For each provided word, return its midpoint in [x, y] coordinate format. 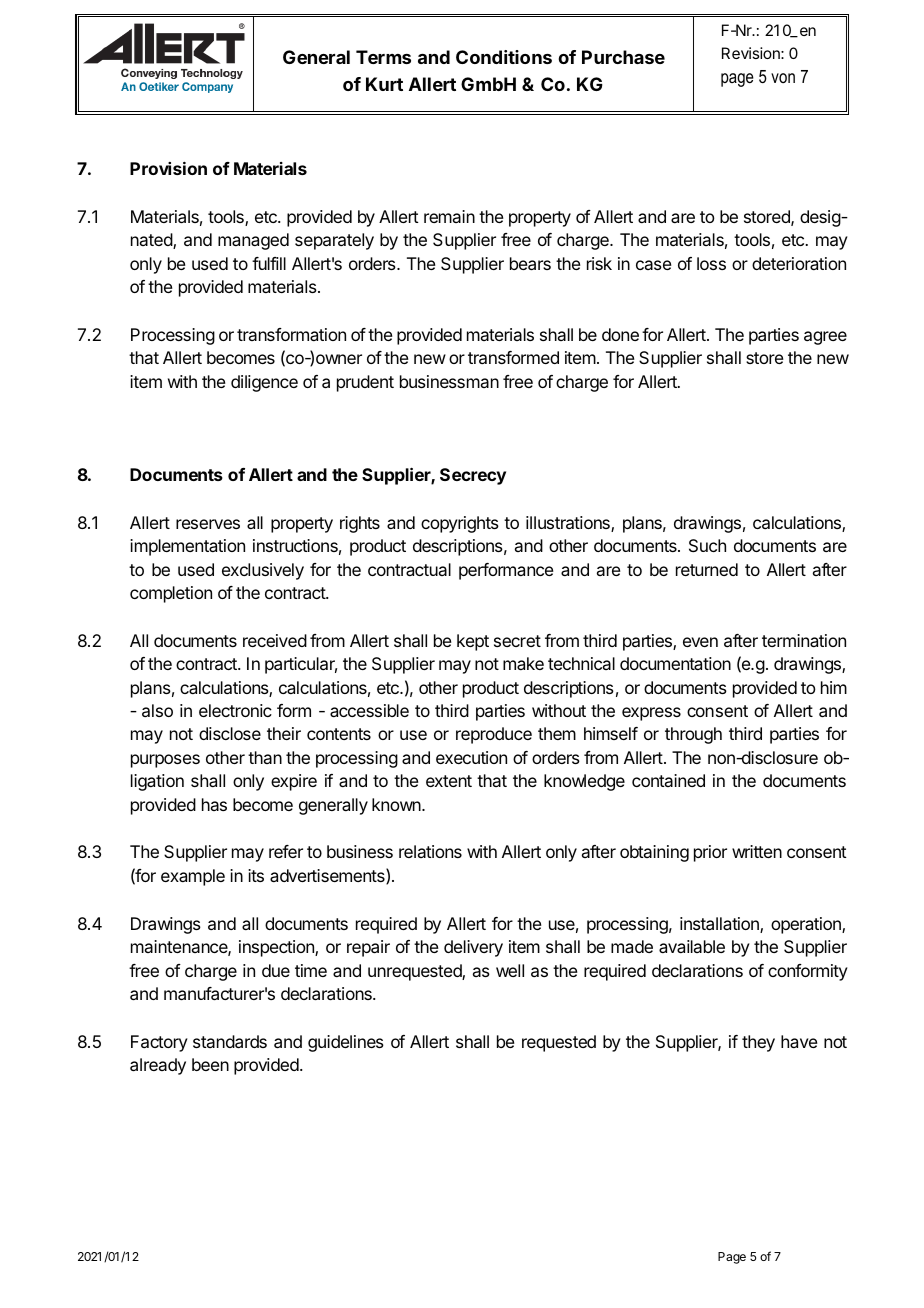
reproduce [494, 735]
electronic [235, 710]
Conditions [504, 57]
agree [825, 338]
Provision [168, 168]
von [783, 78]
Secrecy [473, 476]
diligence [264, 383]
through [693, 735]
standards [230, 1041]
